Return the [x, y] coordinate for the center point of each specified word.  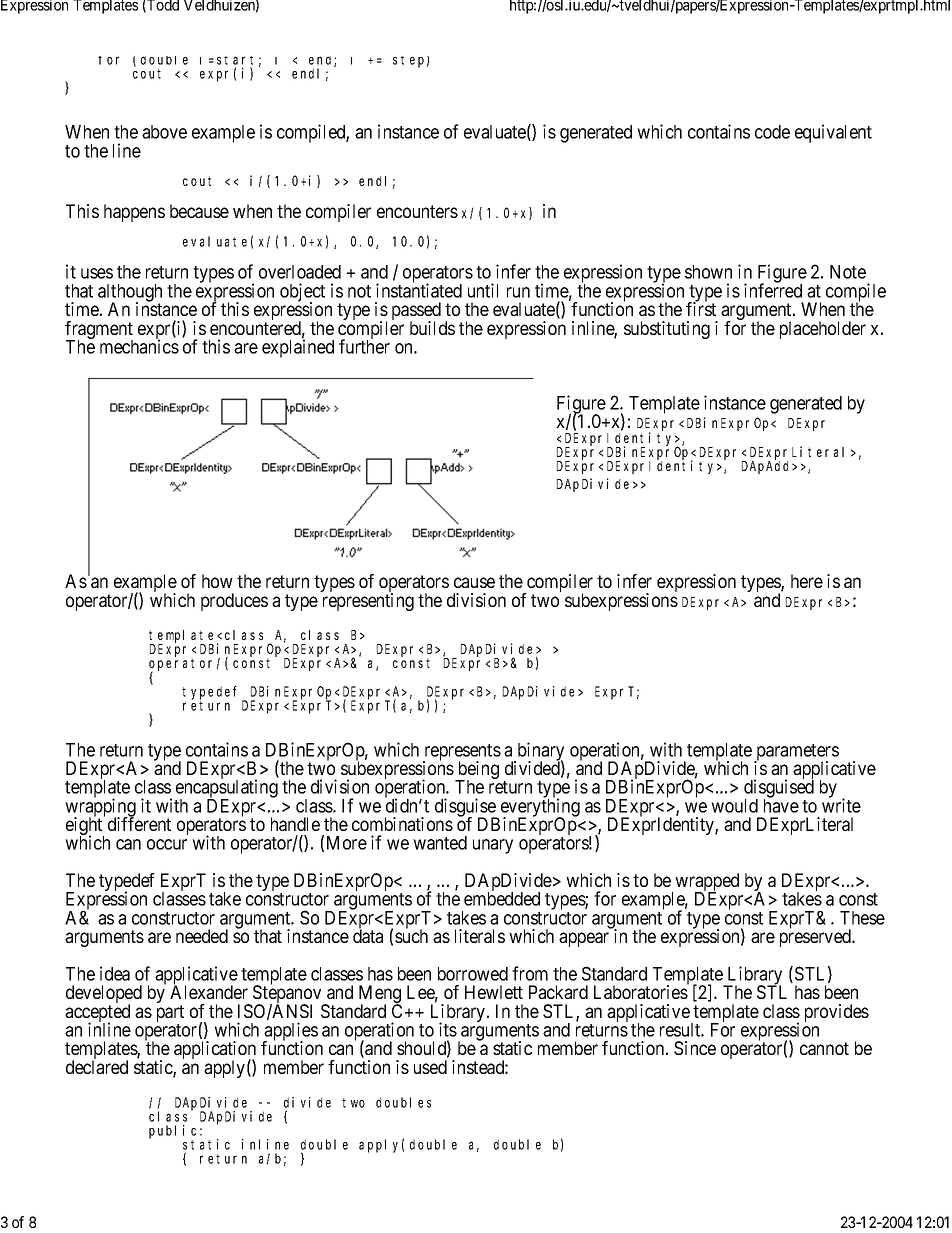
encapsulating [227, 789]
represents [462, 753]
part [170, 1015]
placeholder [823, 330]
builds [432, 328]
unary [493, 846]
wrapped [707, 883]
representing [368, 602]
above [164, 132]
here [807, 581]
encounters [417, 211]
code [772, 132]
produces [234, 602]
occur [167, 844]
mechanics [139, 346]
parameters [796, 753]
